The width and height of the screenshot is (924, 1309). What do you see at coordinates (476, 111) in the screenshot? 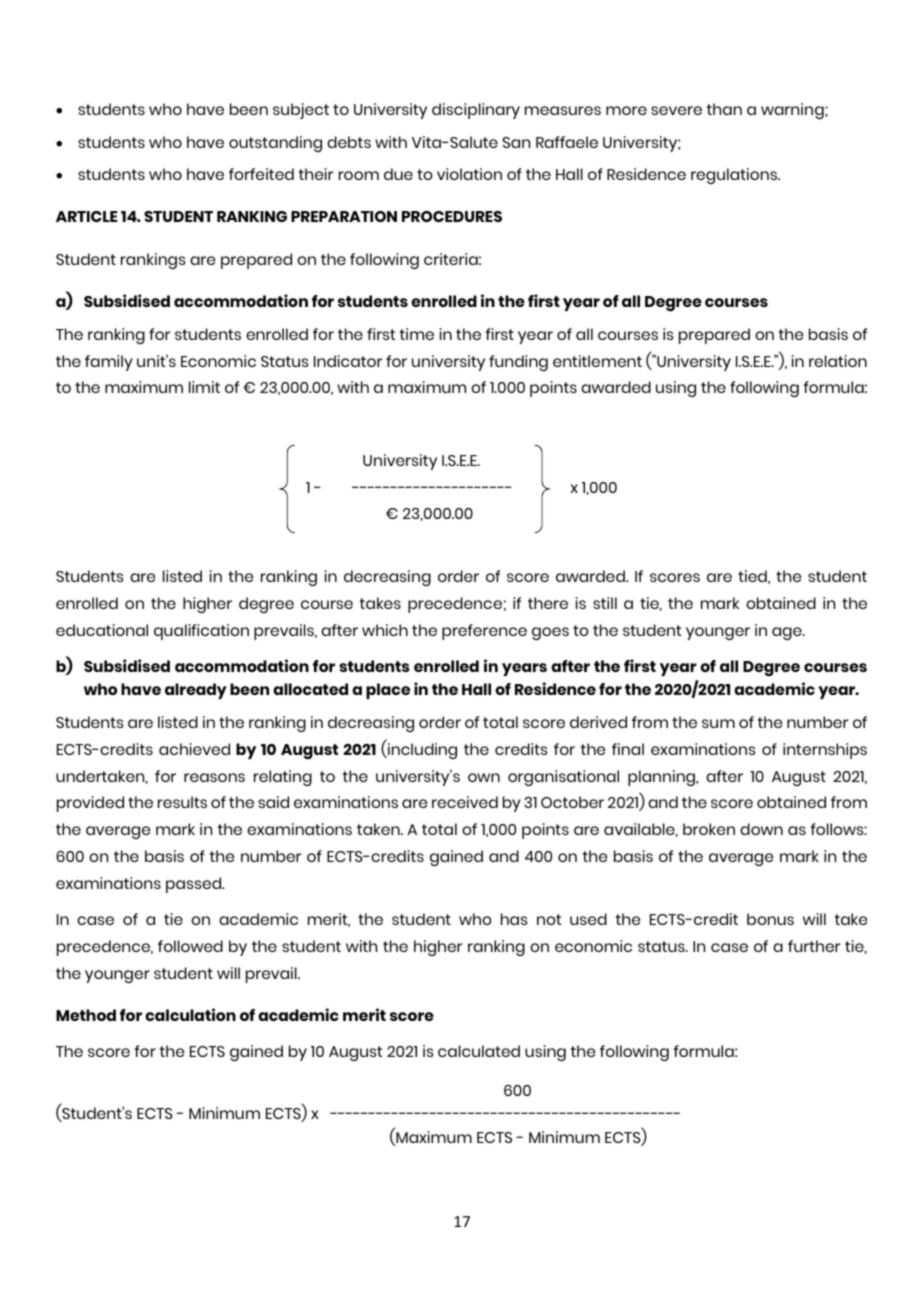
I see `disciplinary` at bounding box center [476, 111].
